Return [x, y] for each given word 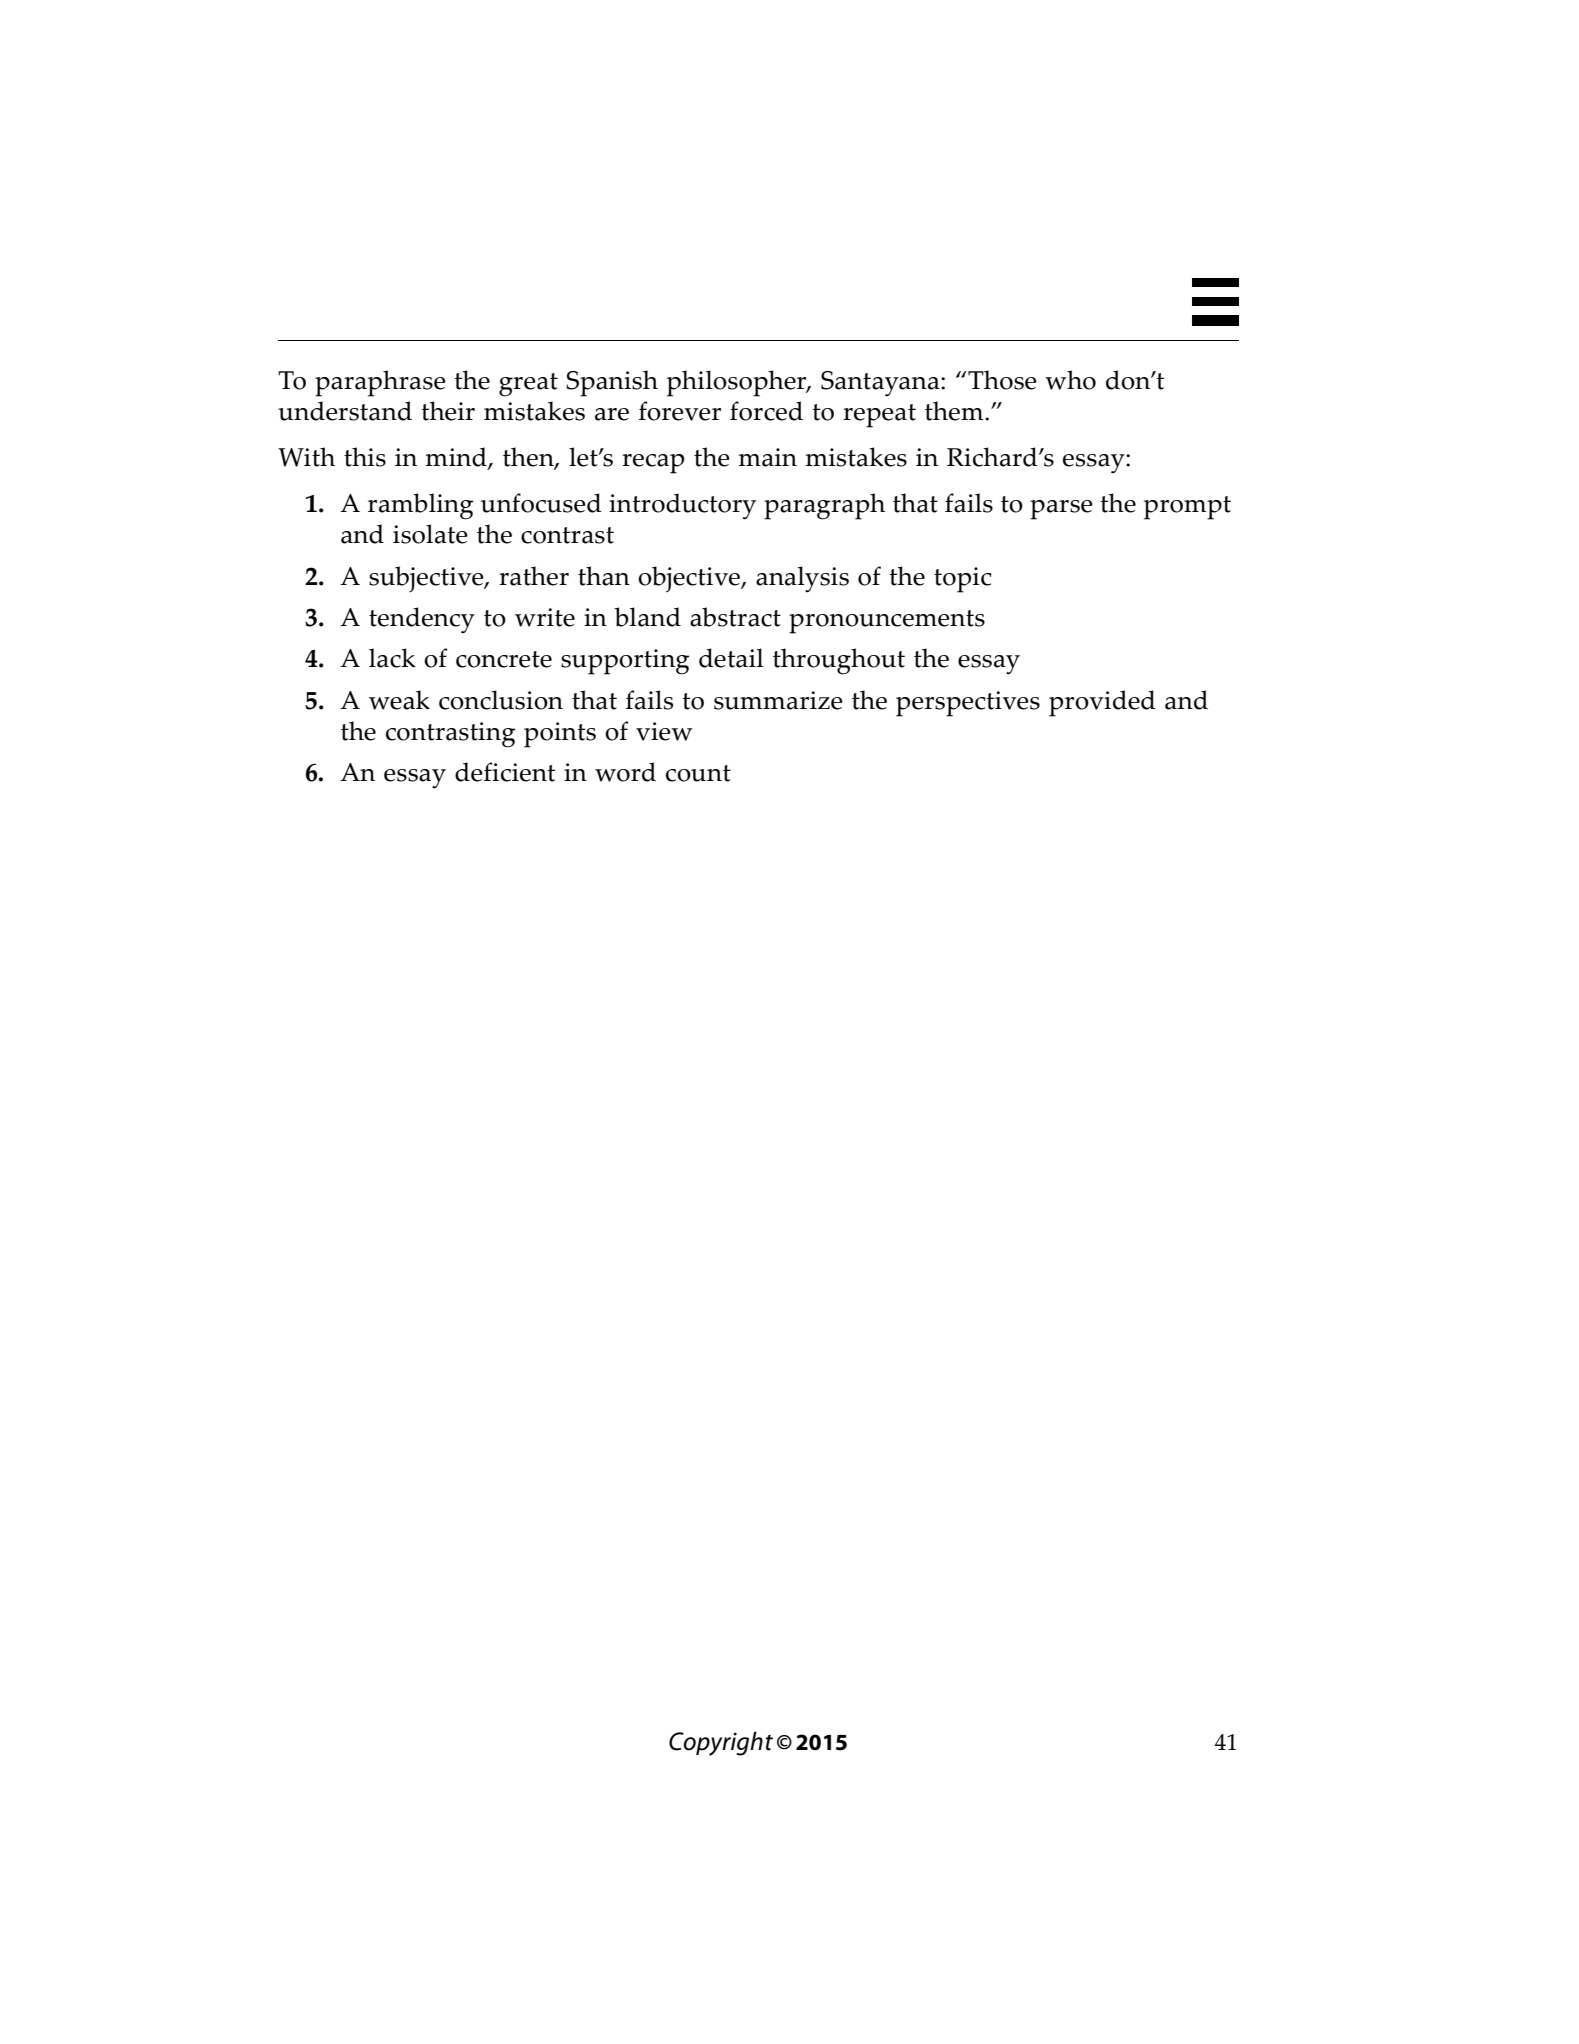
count [698, 773]
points [560, 735]
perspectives [968, 704]
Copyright [721, 1743]
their [448, 411]
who [1070, 380]
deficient [505, 772]
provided [1102, 703]
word [625, 772]
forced [766, 411]
